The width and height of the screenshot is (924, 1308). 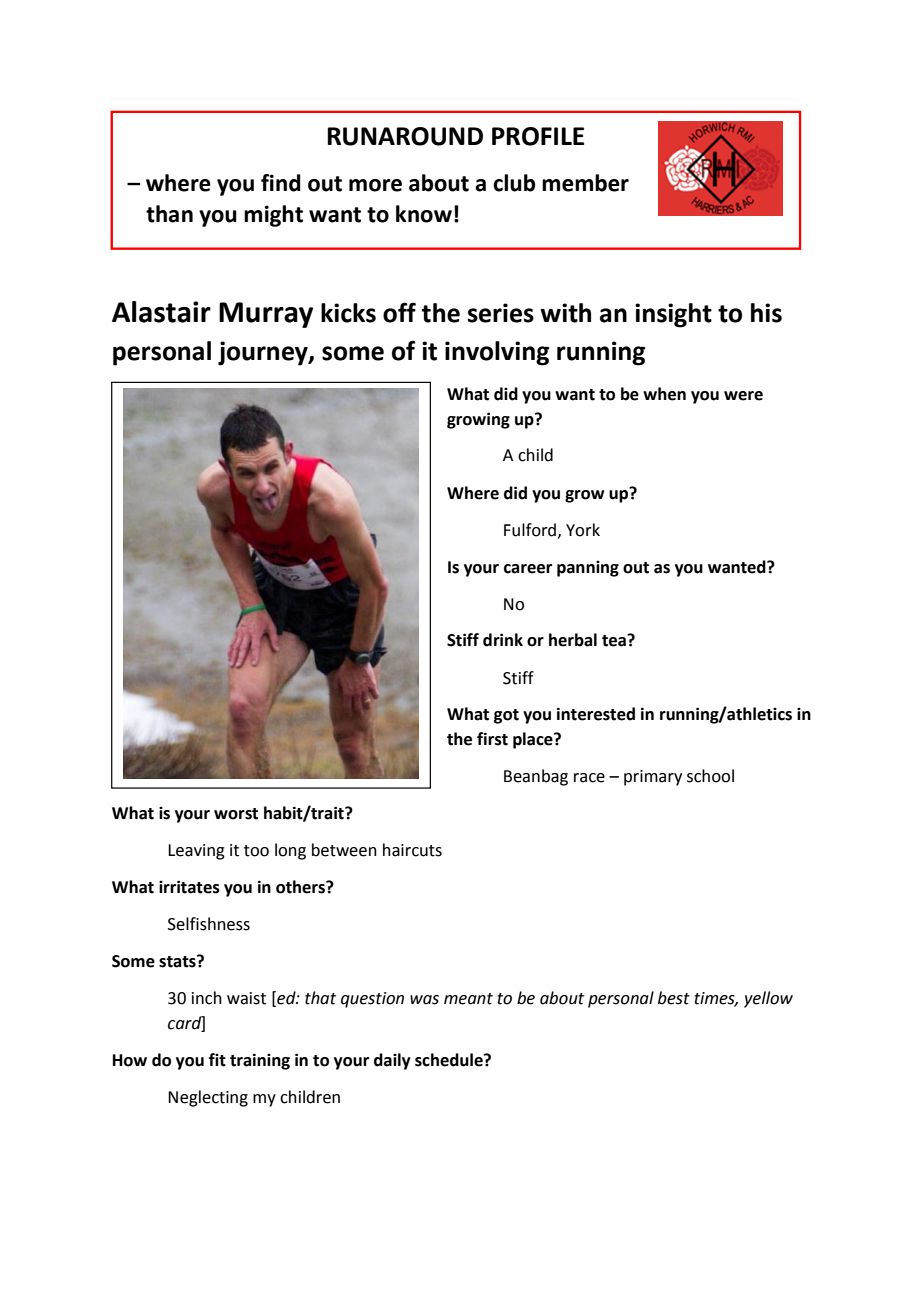 I want to click on when, so click(x=664, y=394).
